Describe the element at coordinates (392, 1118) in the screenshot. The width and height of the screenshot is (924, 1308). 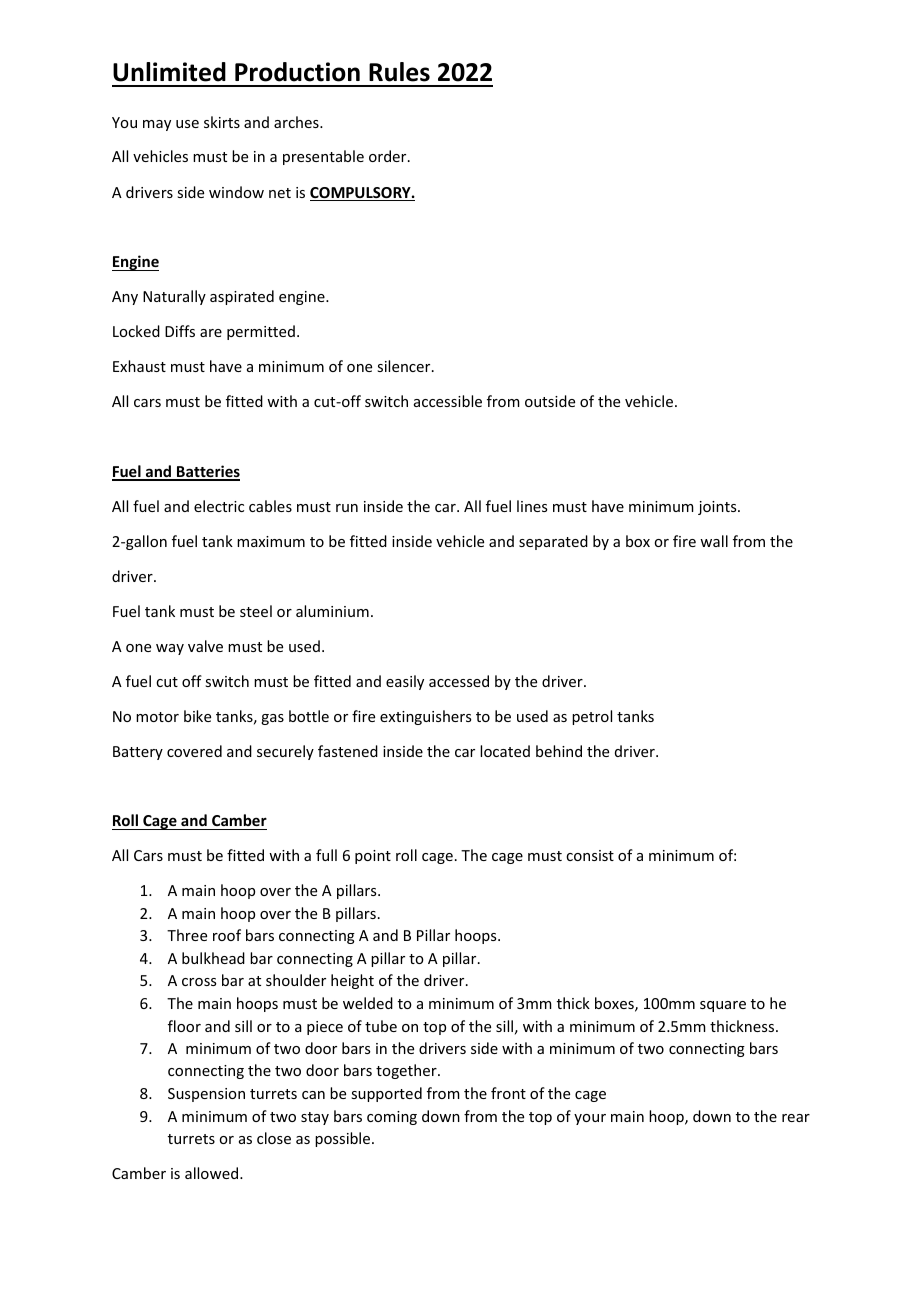
I see `coming` at that location.
